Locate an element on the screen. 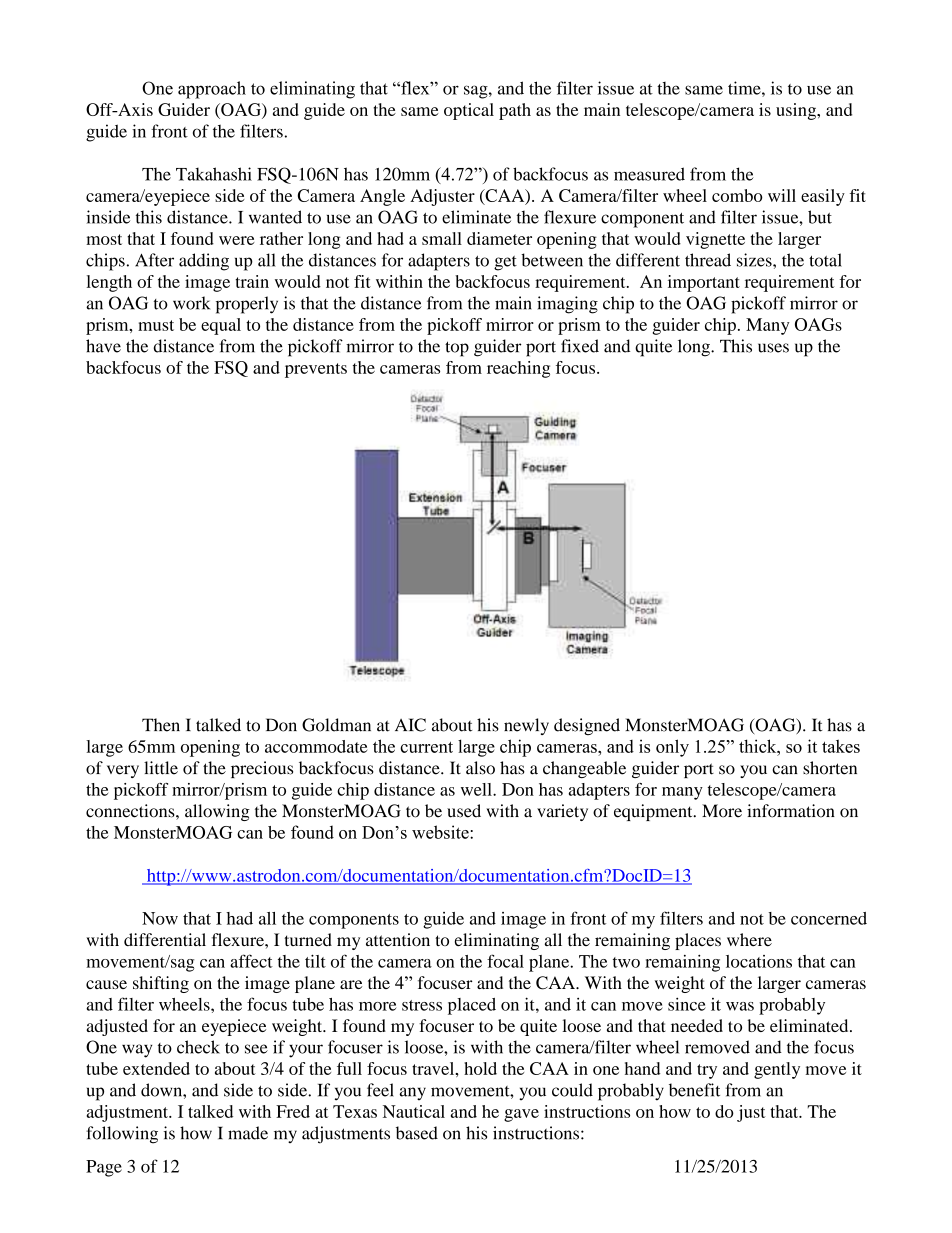  Now is located at coordinates (160, 918).
